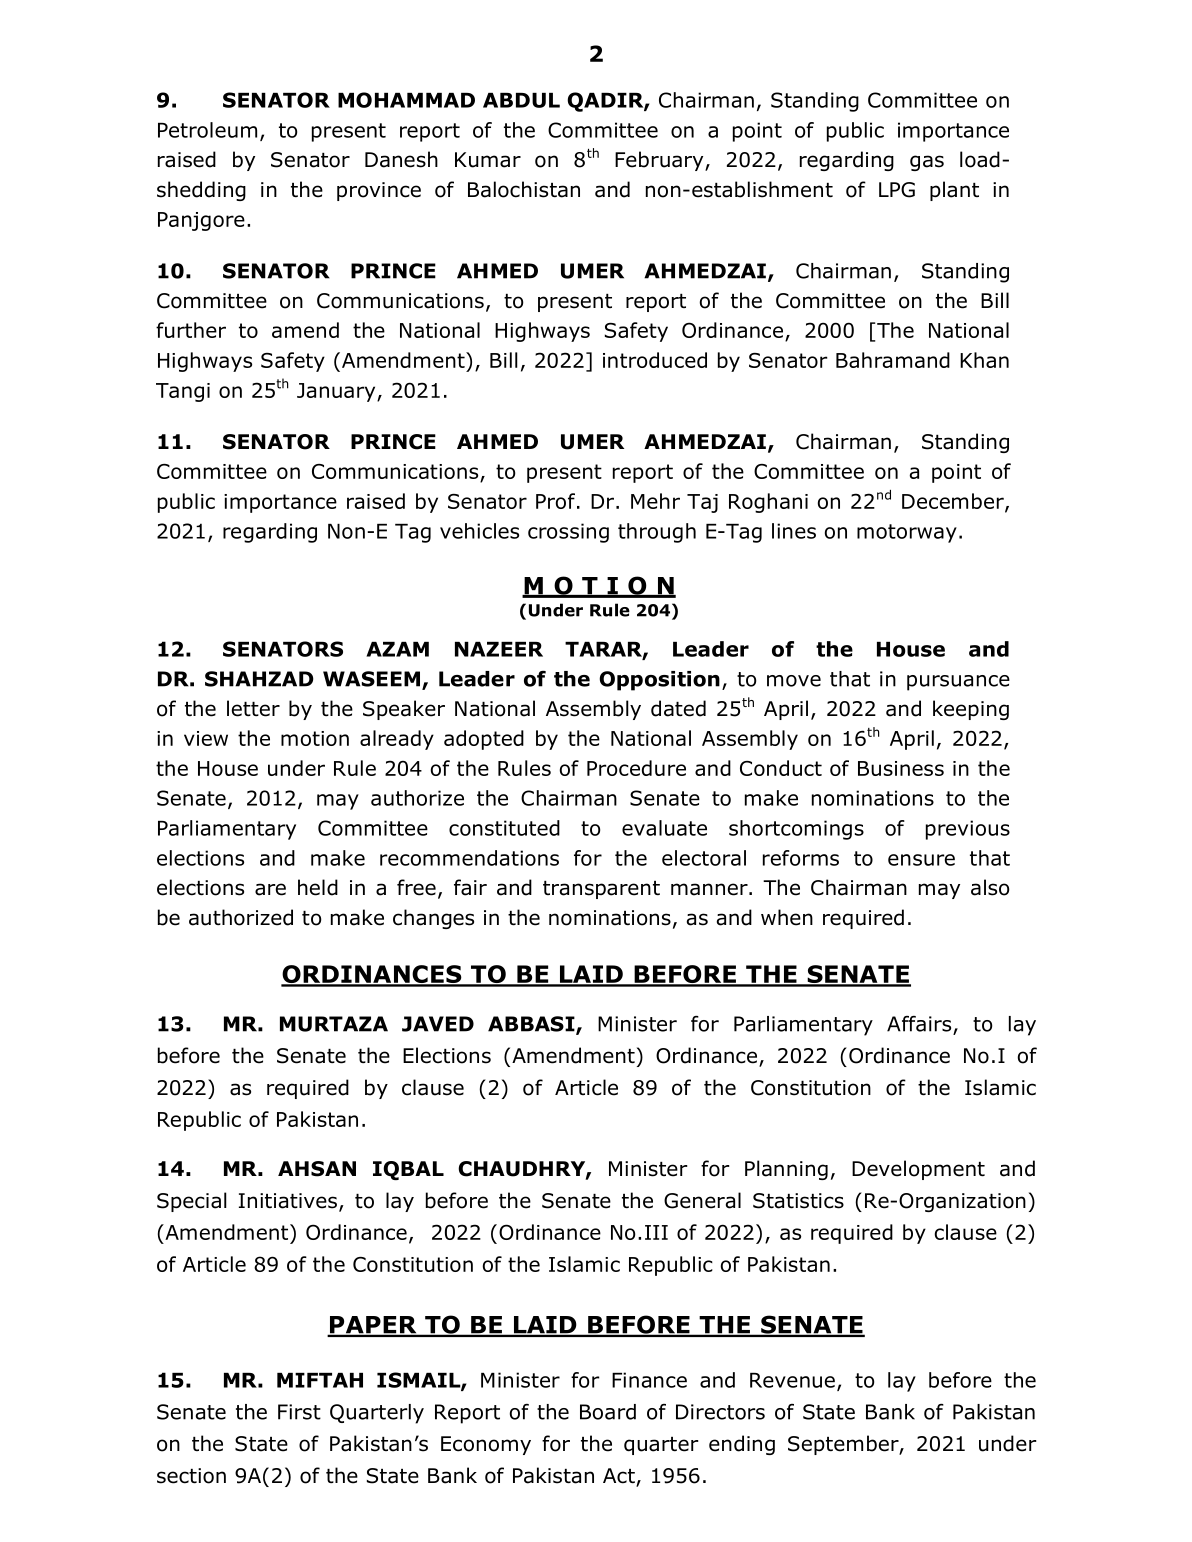 The image size is (1192, 1542). Describe the element at coordinates (636, 768) in the document. I see `Procedure` at that location.
